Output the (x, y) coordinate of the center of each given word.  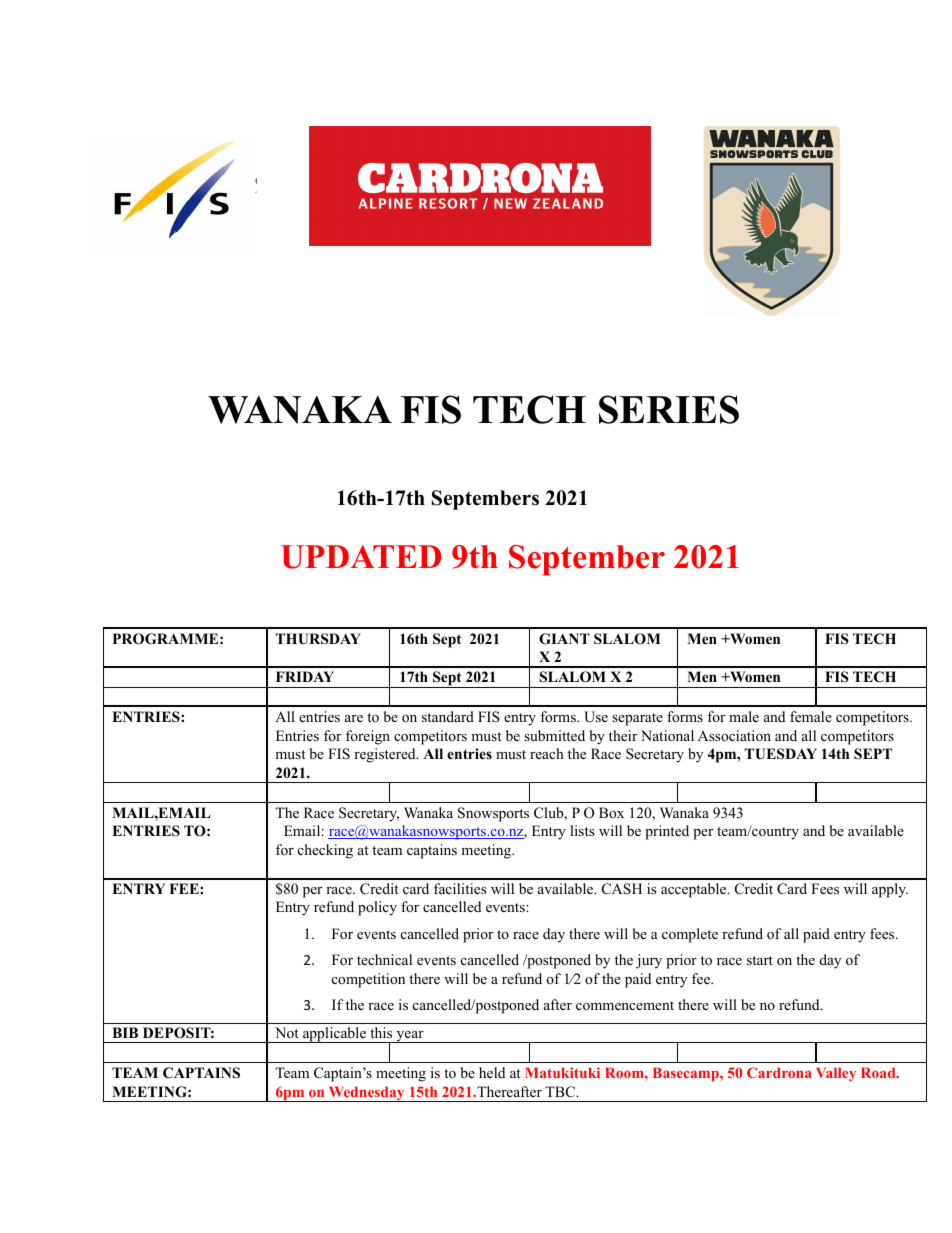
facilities (460, 888)
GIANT (564, 639)
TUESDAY (781, 754)
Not (287, 1032)
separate (637, 719)
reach (547, 753)
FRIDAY (305, 676)
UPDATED (361, 557)
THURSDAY (318, 639)
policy (377, 908)
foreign (368, 737)
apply (890, 890)
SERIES (669, 409)
